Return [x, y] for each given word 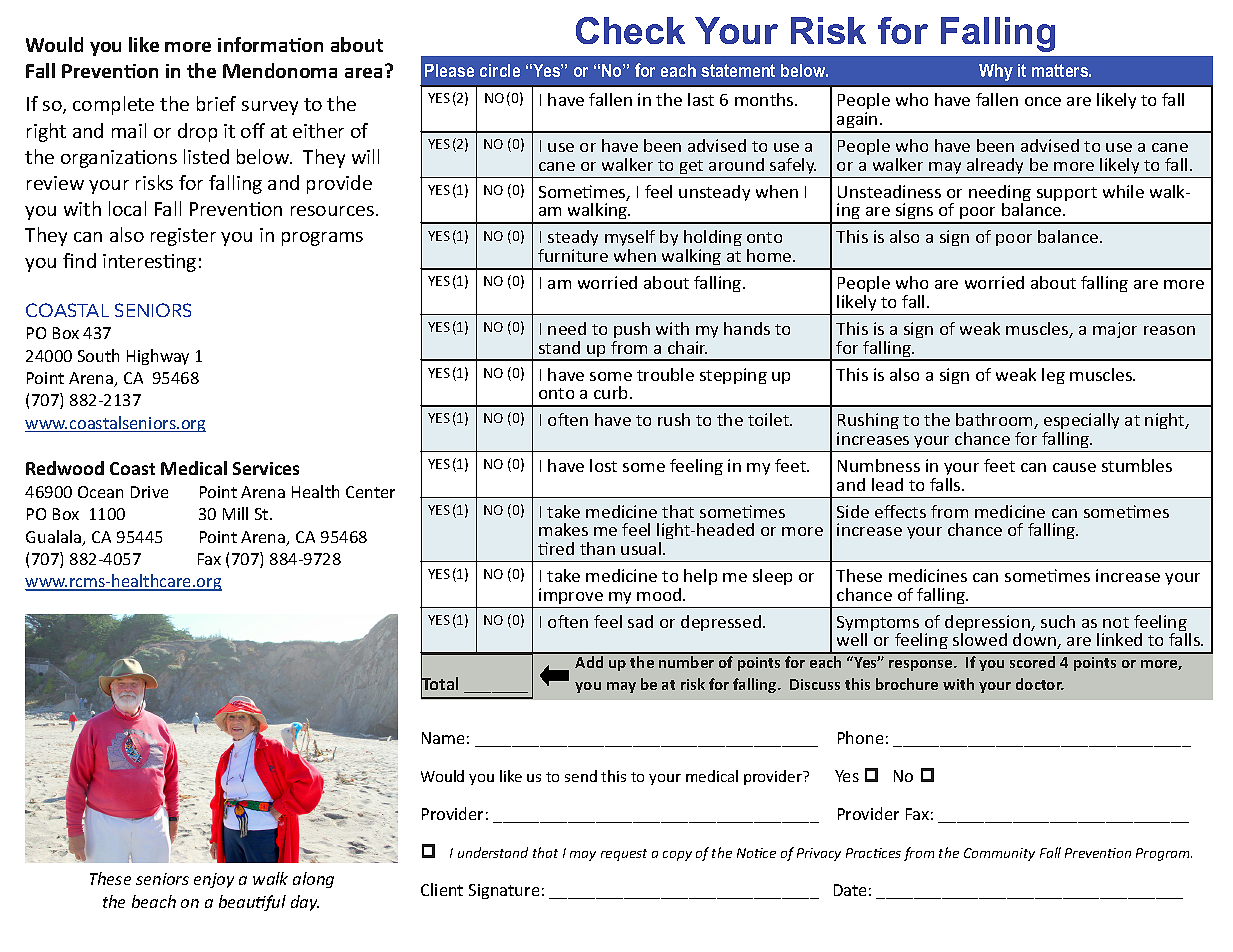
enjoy [214, 880]
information [270, 44]
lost [603, 465]
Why [996, 72]
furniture [573, 255]
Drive [149, 492]
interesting [149, 263]
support [1067, 194]
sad [640, 621]
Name [443, 738]
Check [630, 30]
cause [1074, 467]
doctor [1040, 684]
